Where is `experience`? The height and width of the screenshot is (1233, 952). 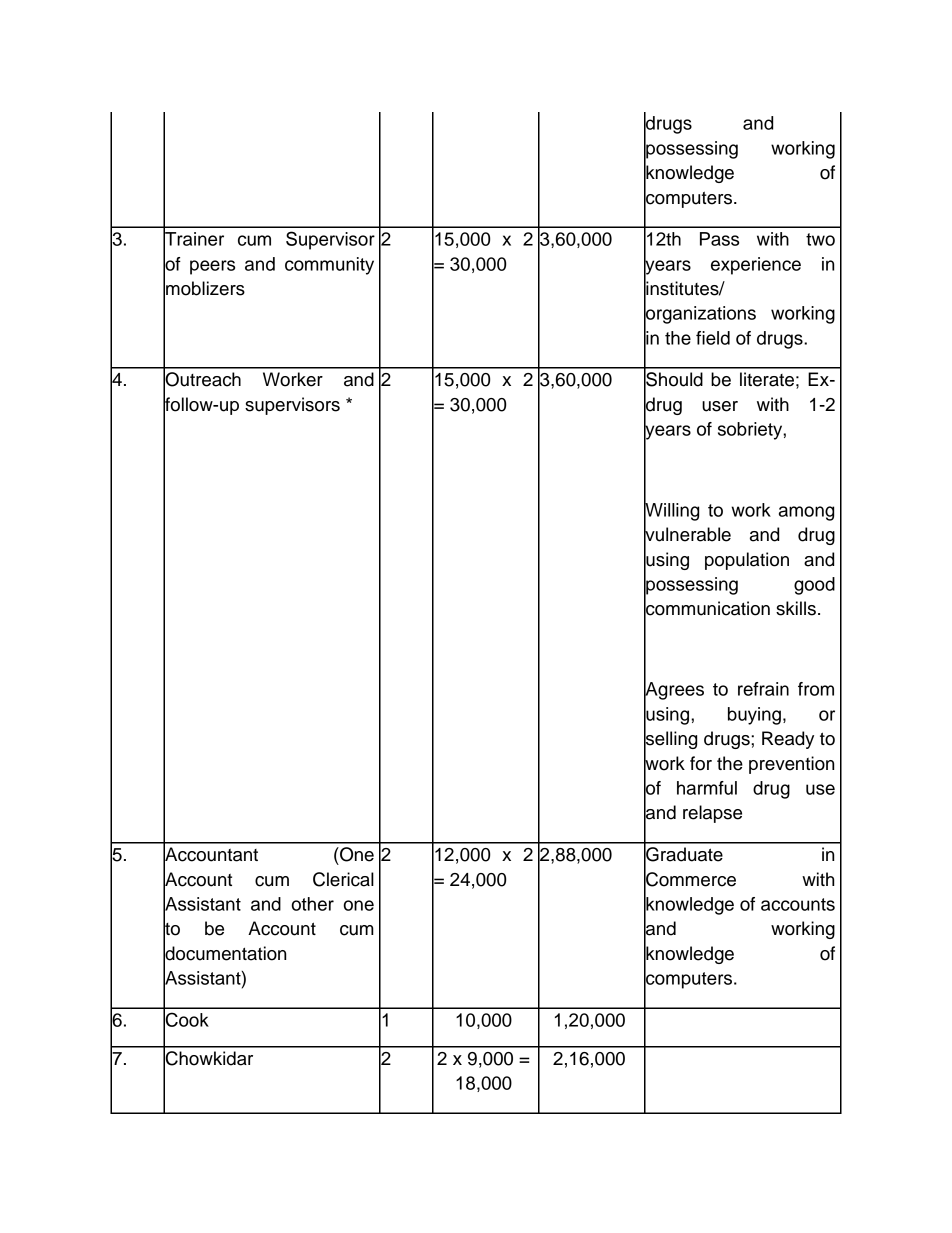 experience is located at coordinates (756, 266).
